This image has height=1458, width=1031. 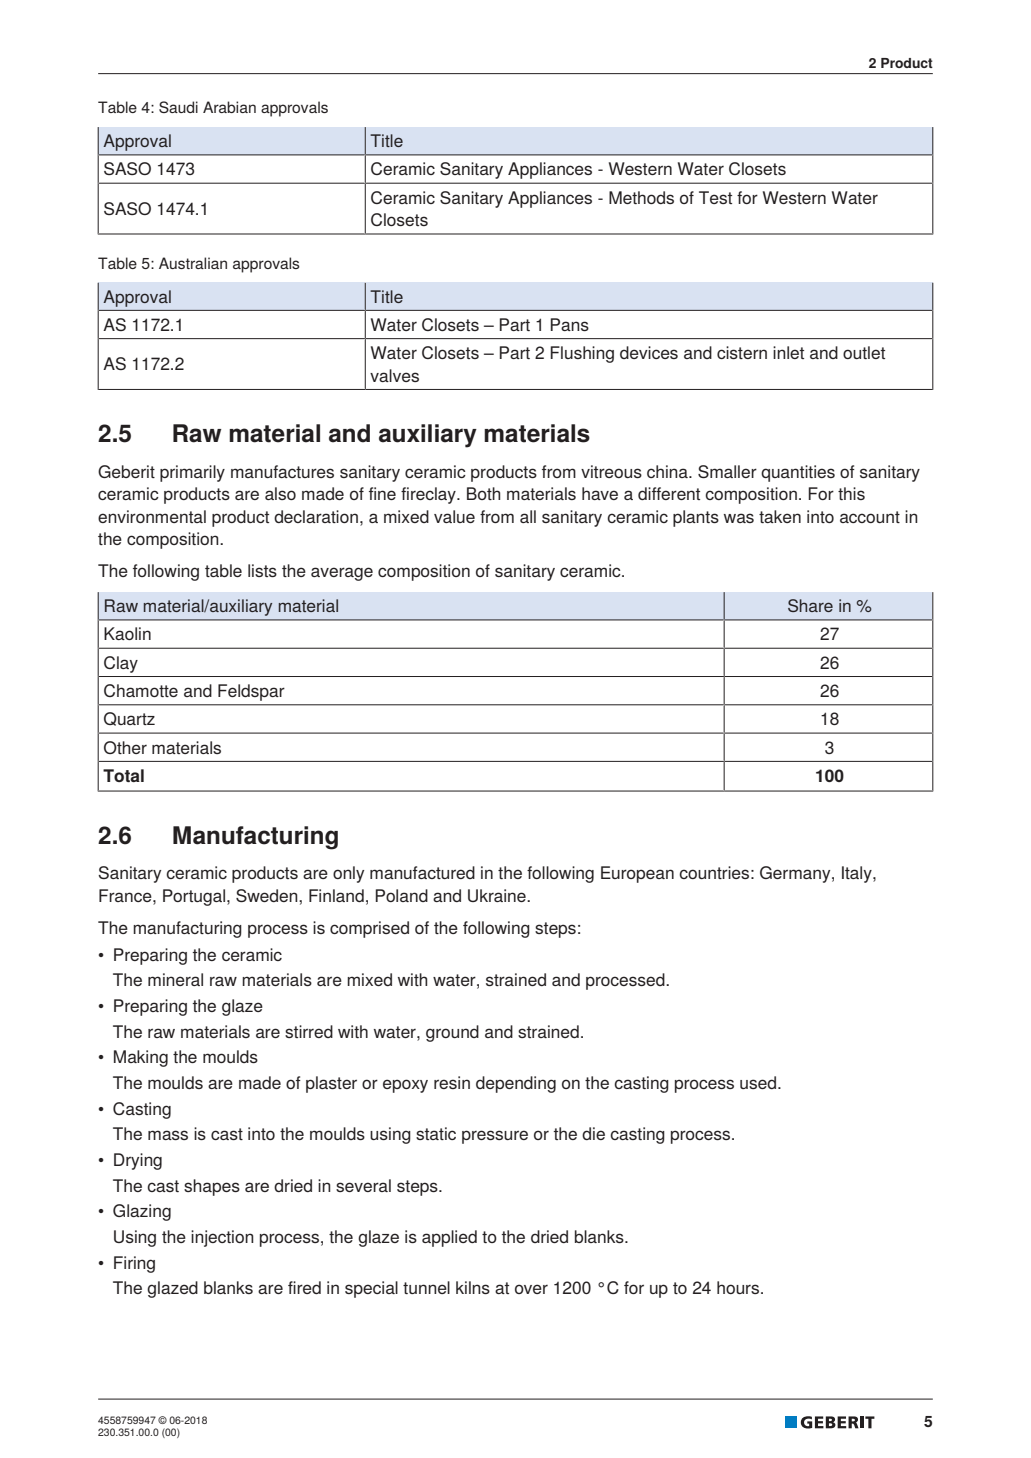 What do you see at coordinates (473, 1287) in the image?
I see `kilns` at bounding box center [473, 1287].
